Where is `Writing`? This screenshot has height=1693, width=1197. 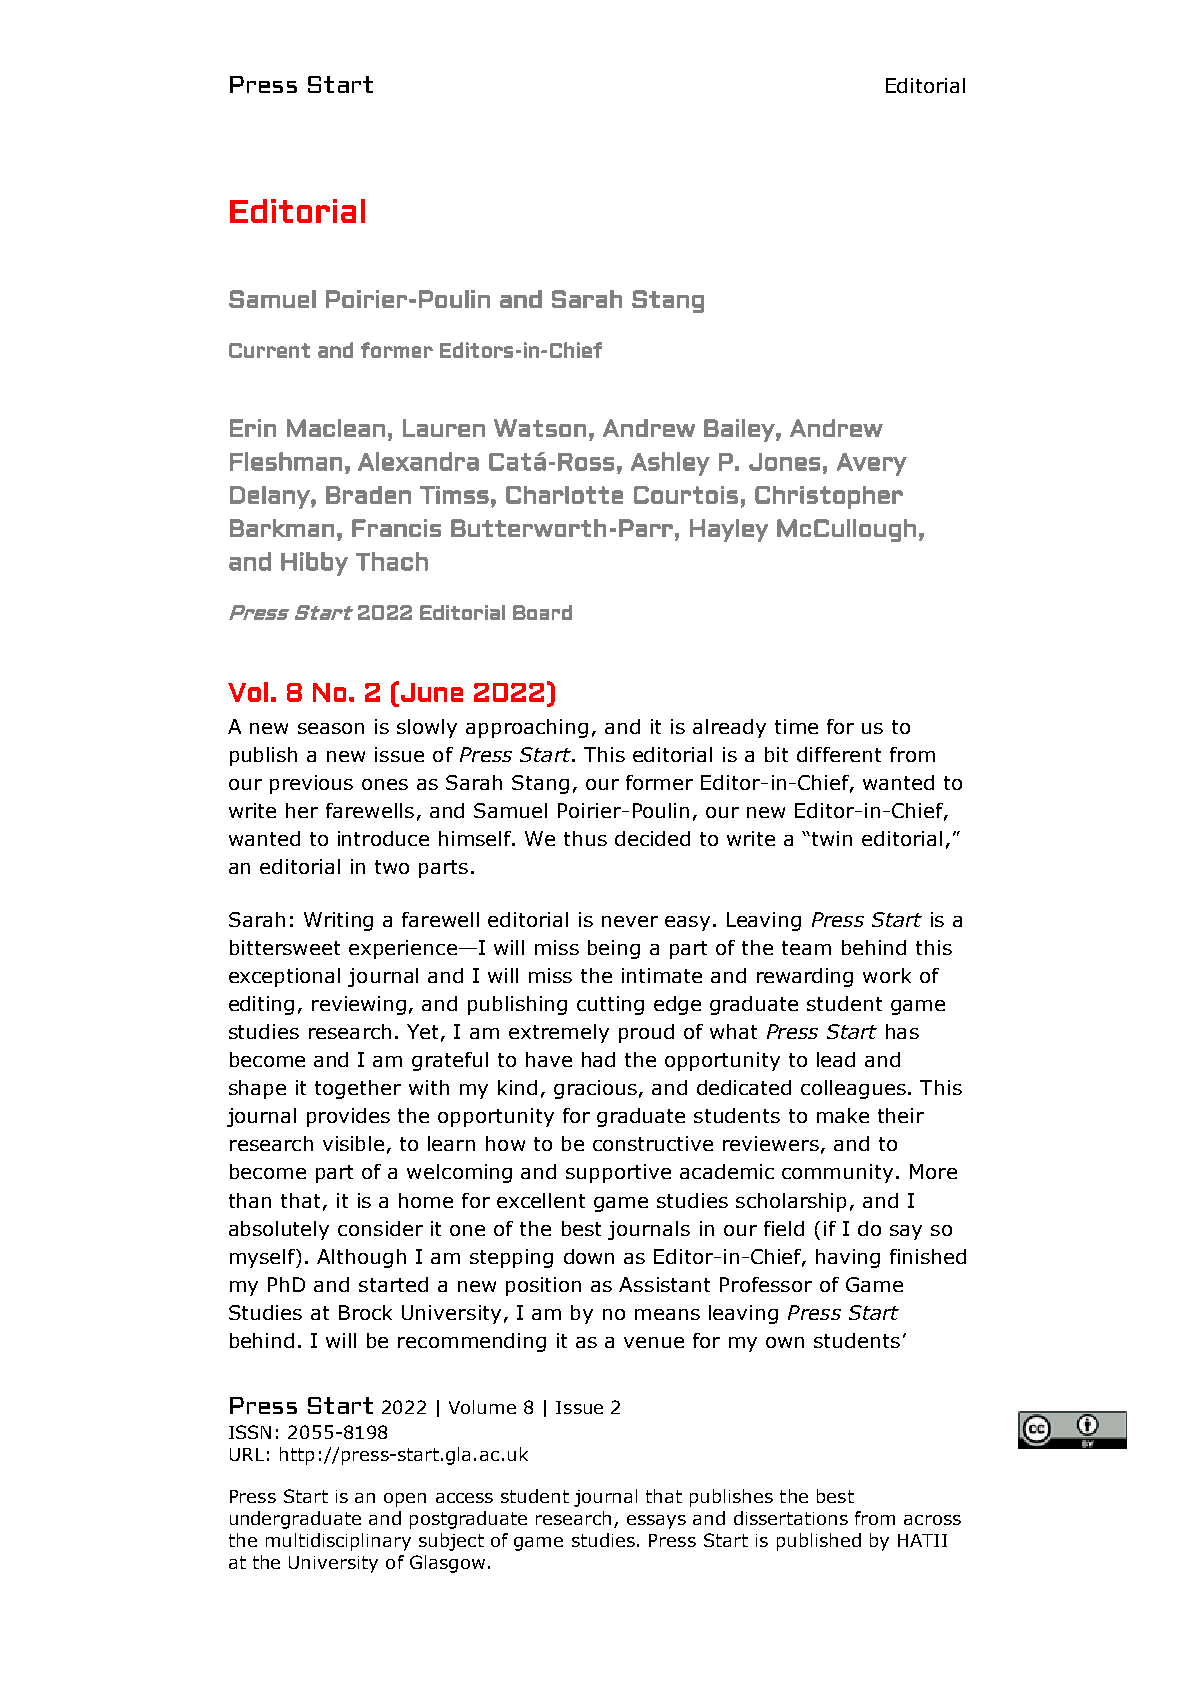
Writing is located at coordinates (338, 921).
